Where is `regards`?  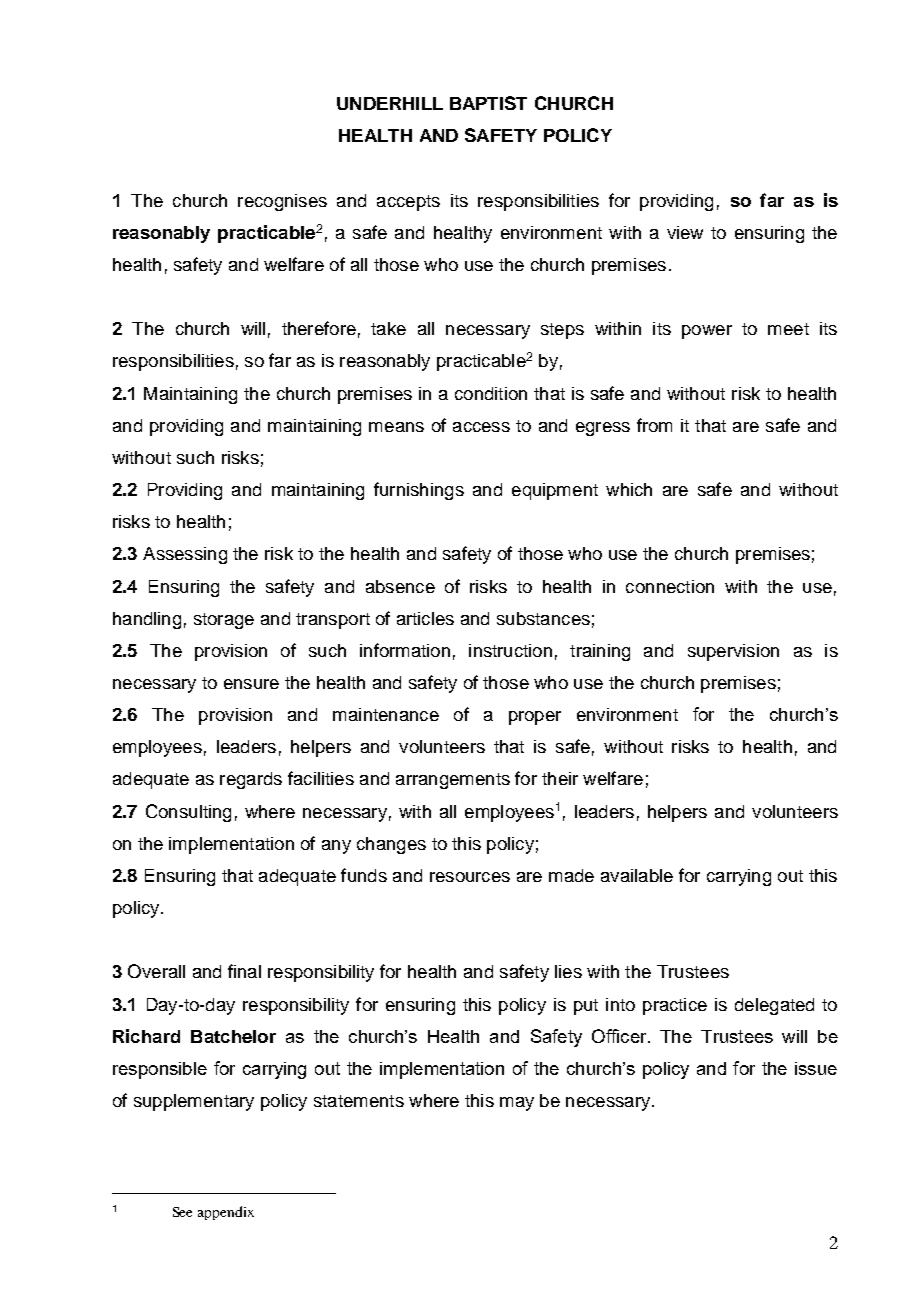
regards is located at coordinates (251, 780).
